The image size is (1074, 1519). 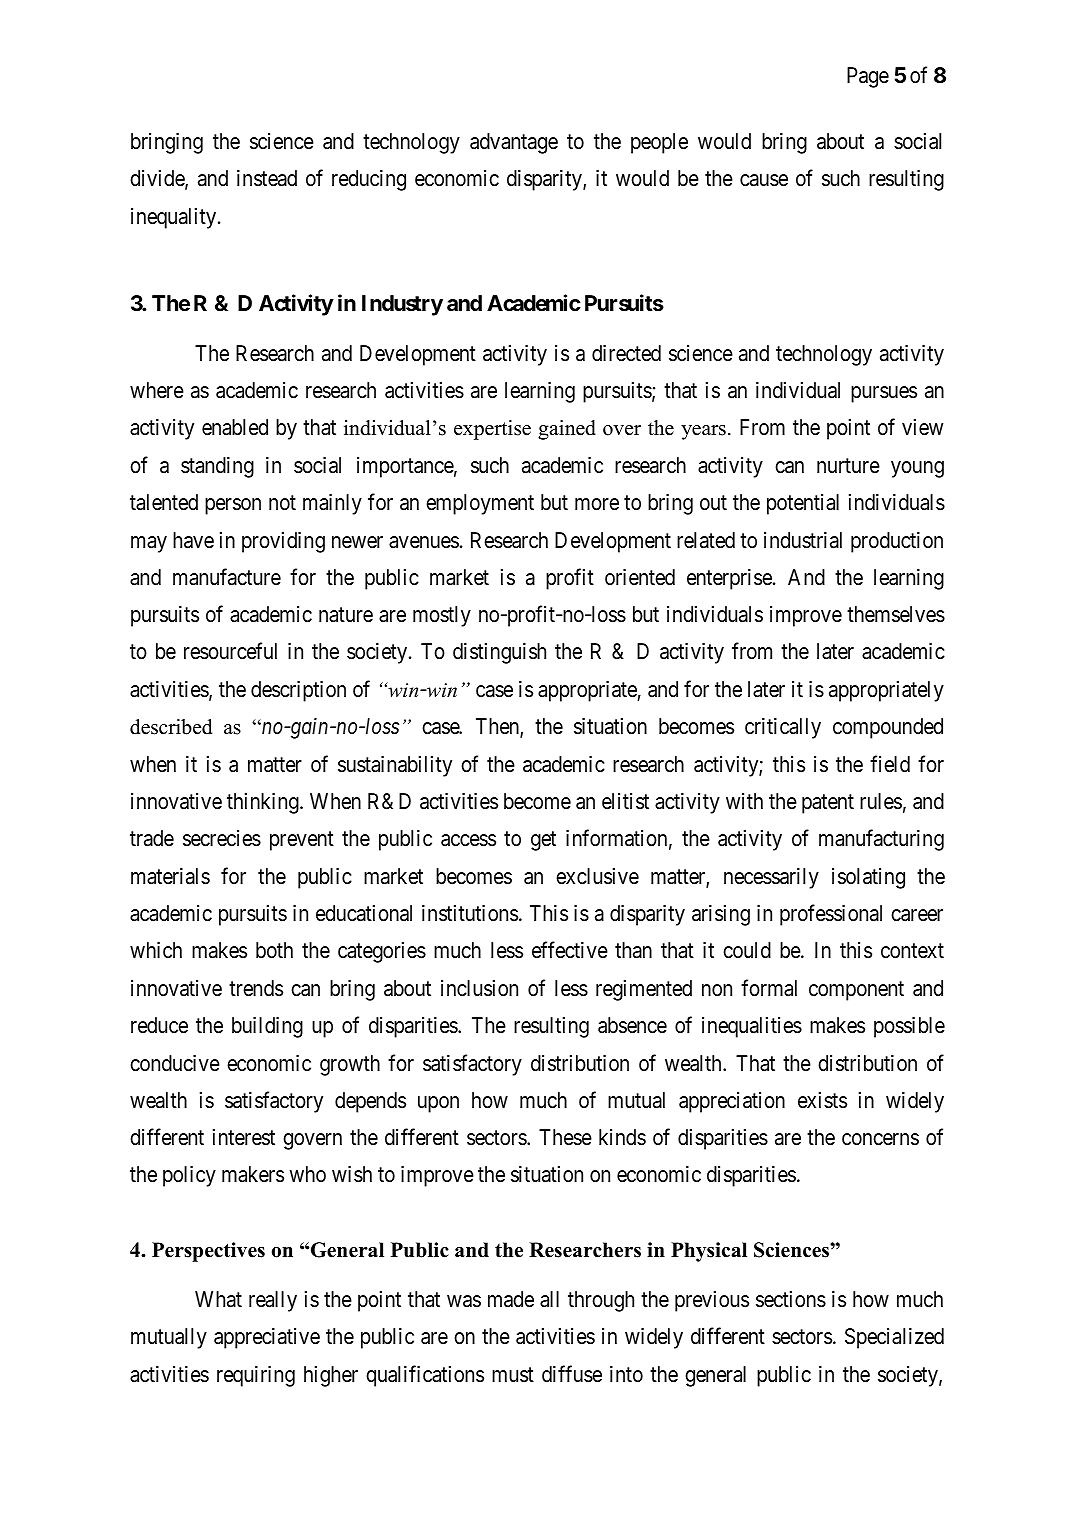 I want to click on must, so click(x=513, y=1375).
